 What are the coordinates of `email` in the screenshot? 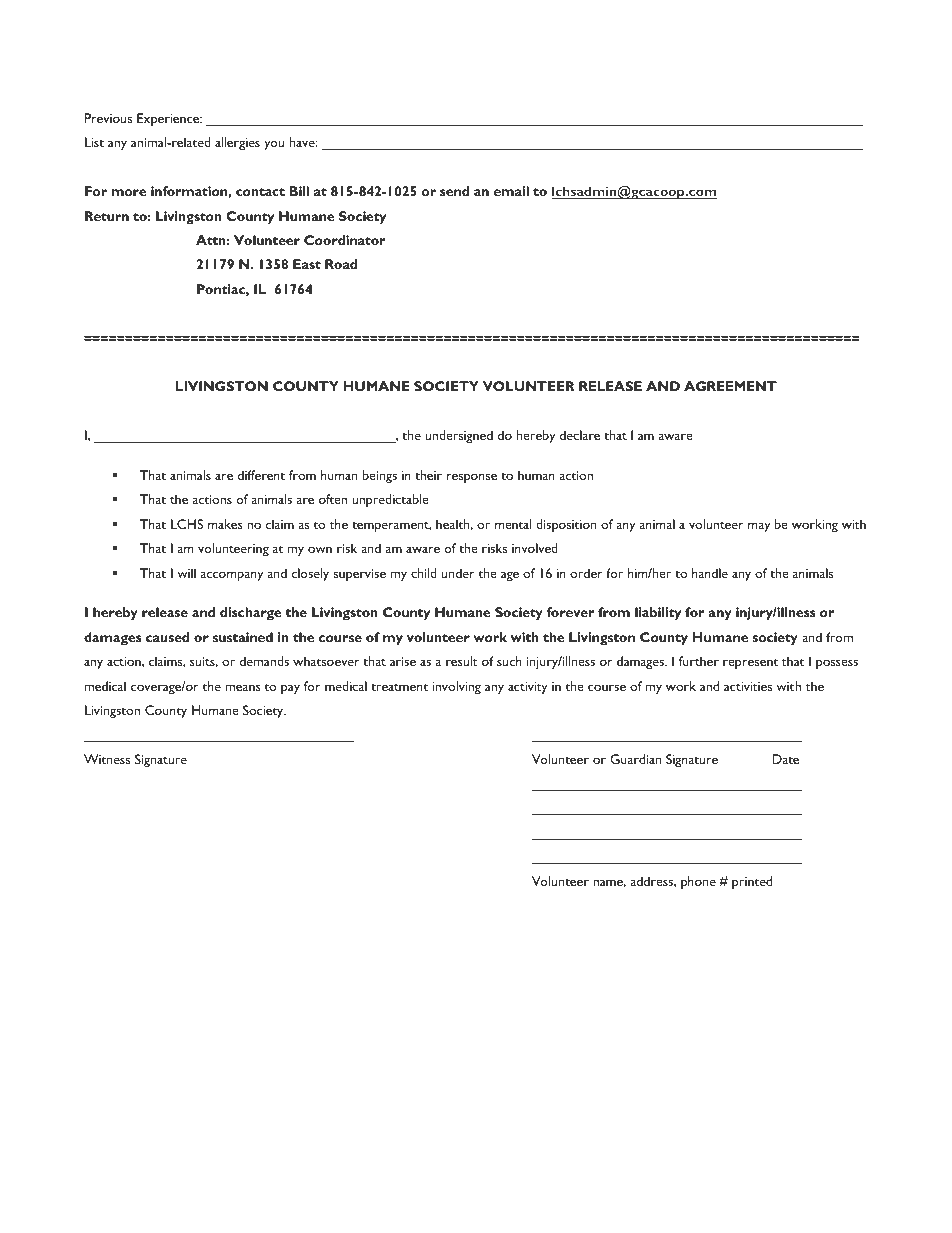 It's located at (511, 191).
